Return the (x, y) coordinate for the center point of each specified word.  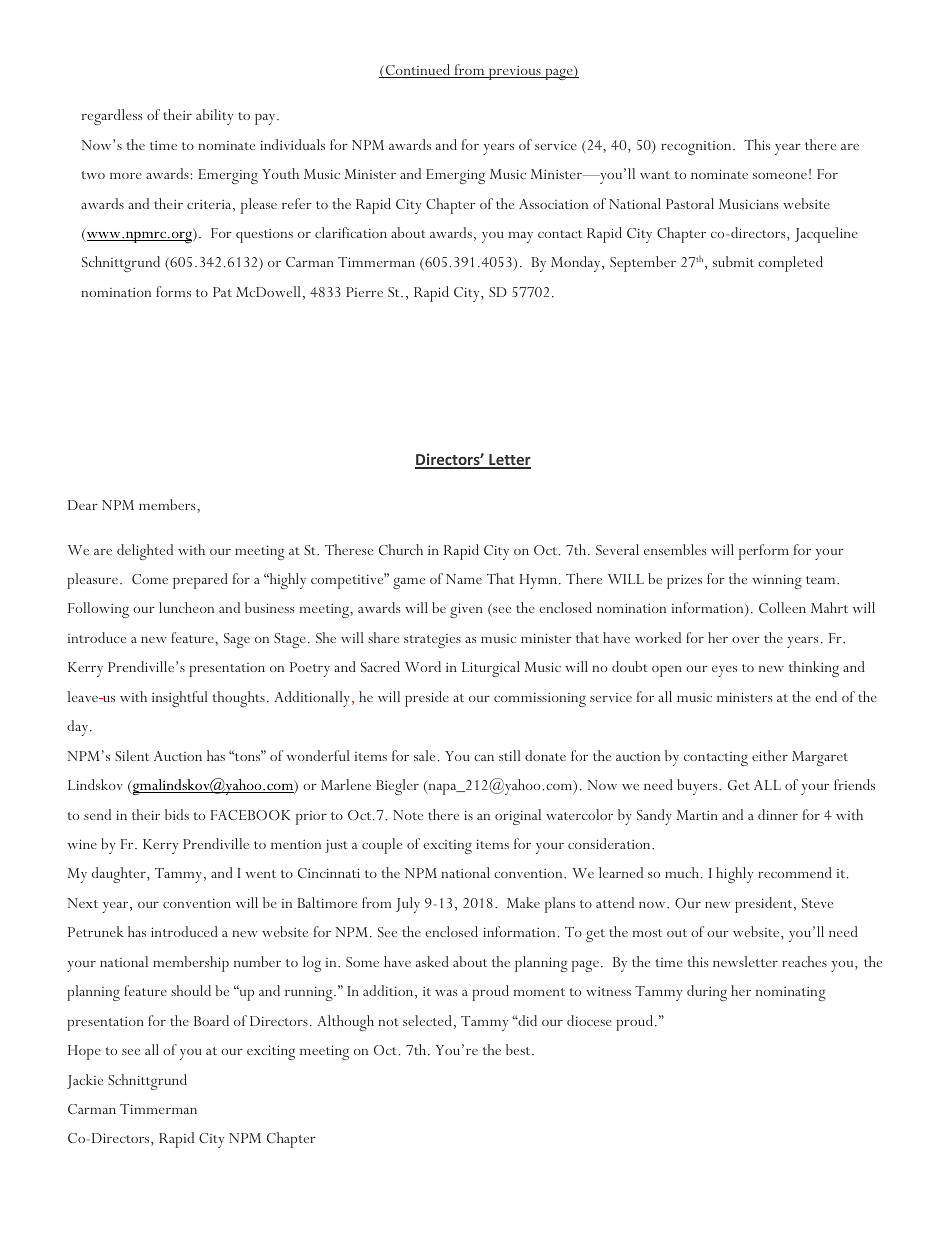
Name (464, 579)
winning (777, 581)
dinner (778, 814)
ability (214, 117)
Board (211, 1020)
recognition (697, 148)
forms (173, 291)
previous (514, 73)
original (518, 817)
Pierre (364, 292)
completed (790, 264)
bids (177, 814)
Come (150, 579)
